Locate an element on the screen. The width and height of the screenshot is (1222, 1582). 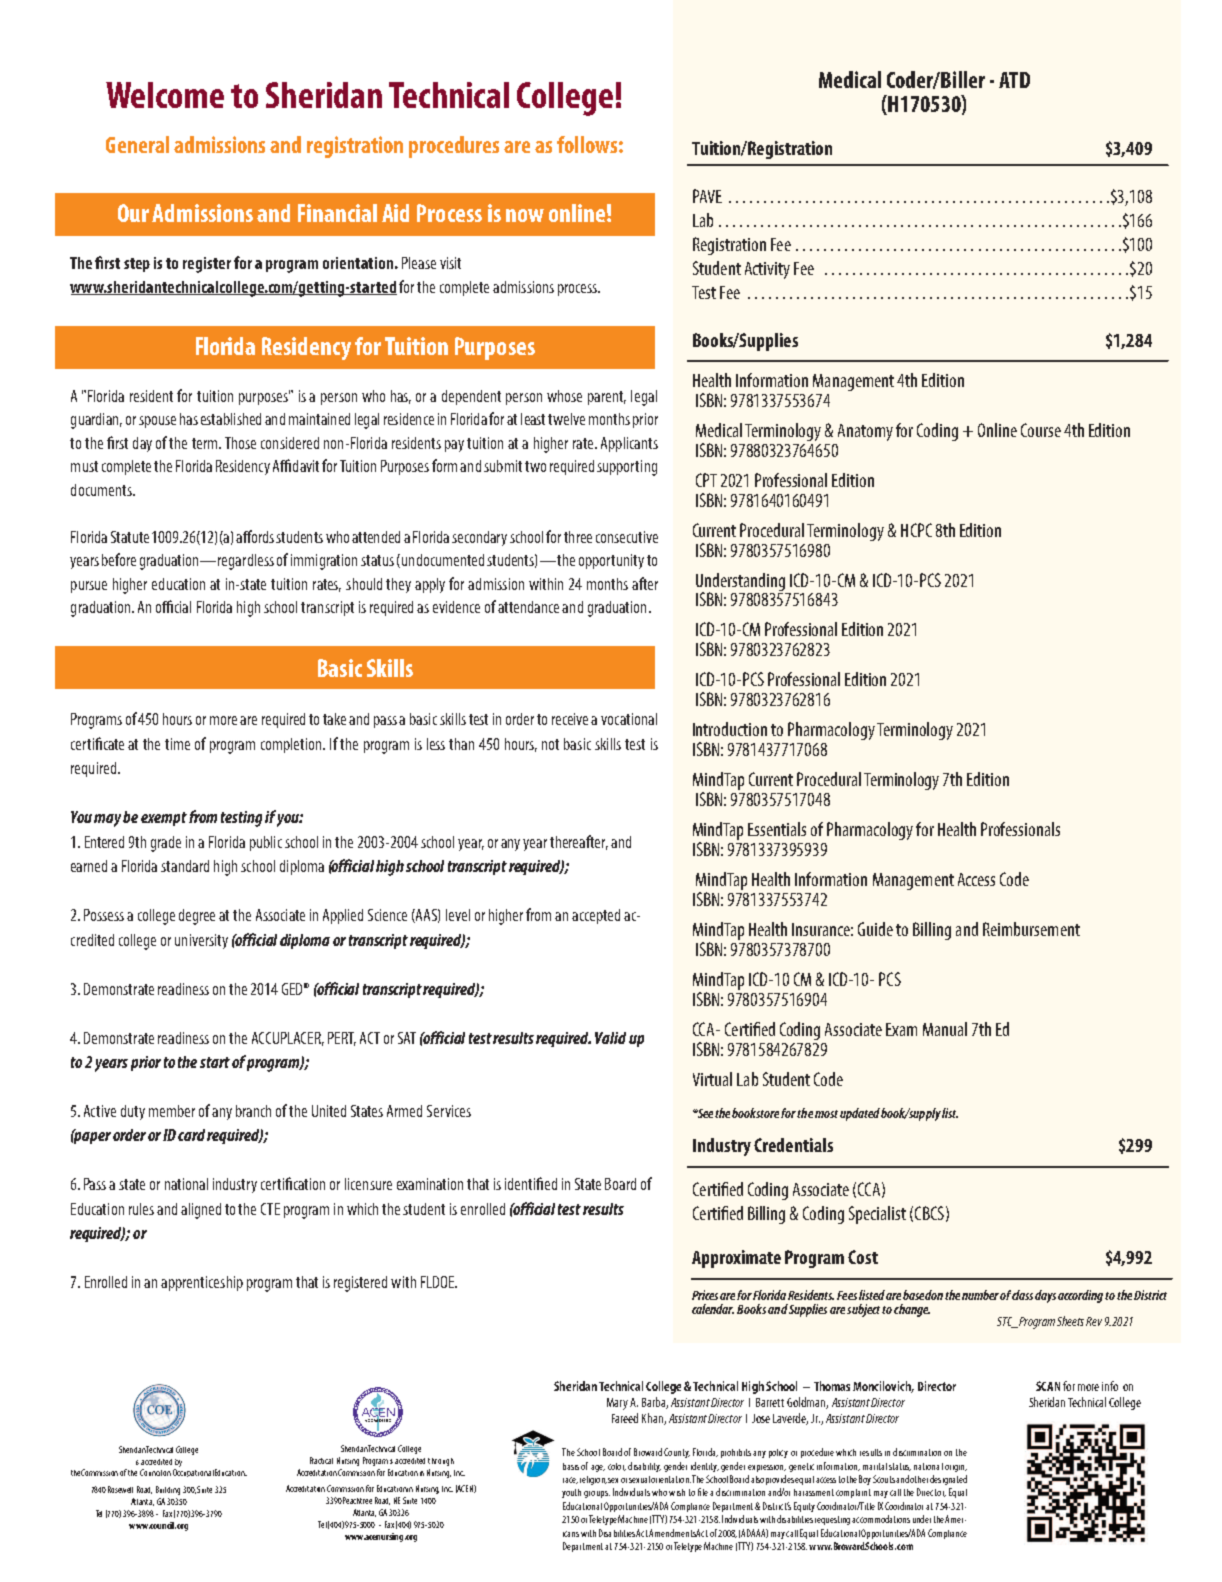
Manual is located at coordinates (945, 1029).
